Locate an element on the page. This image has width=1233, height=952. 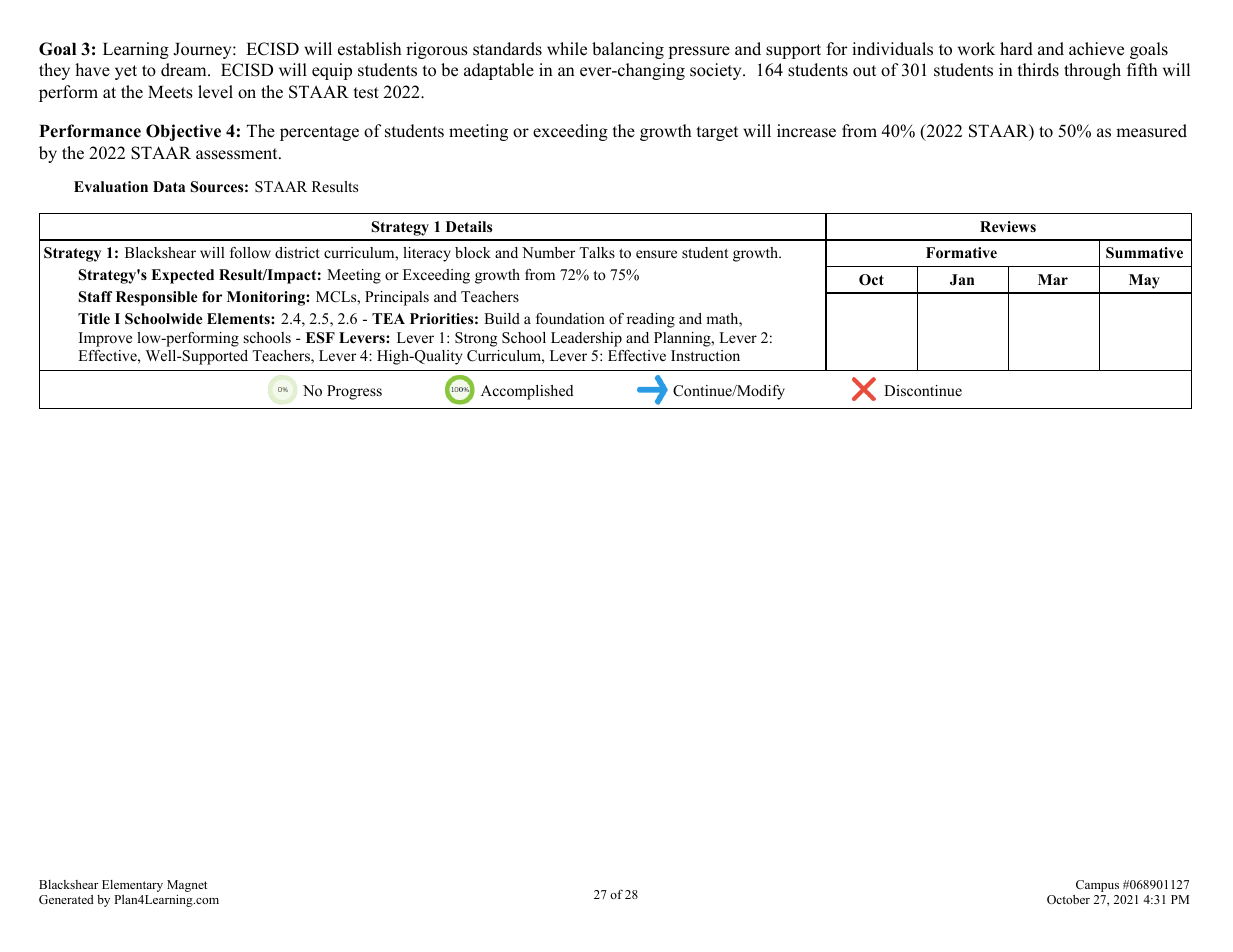
Campus is located at coordinates (1097, 886).
